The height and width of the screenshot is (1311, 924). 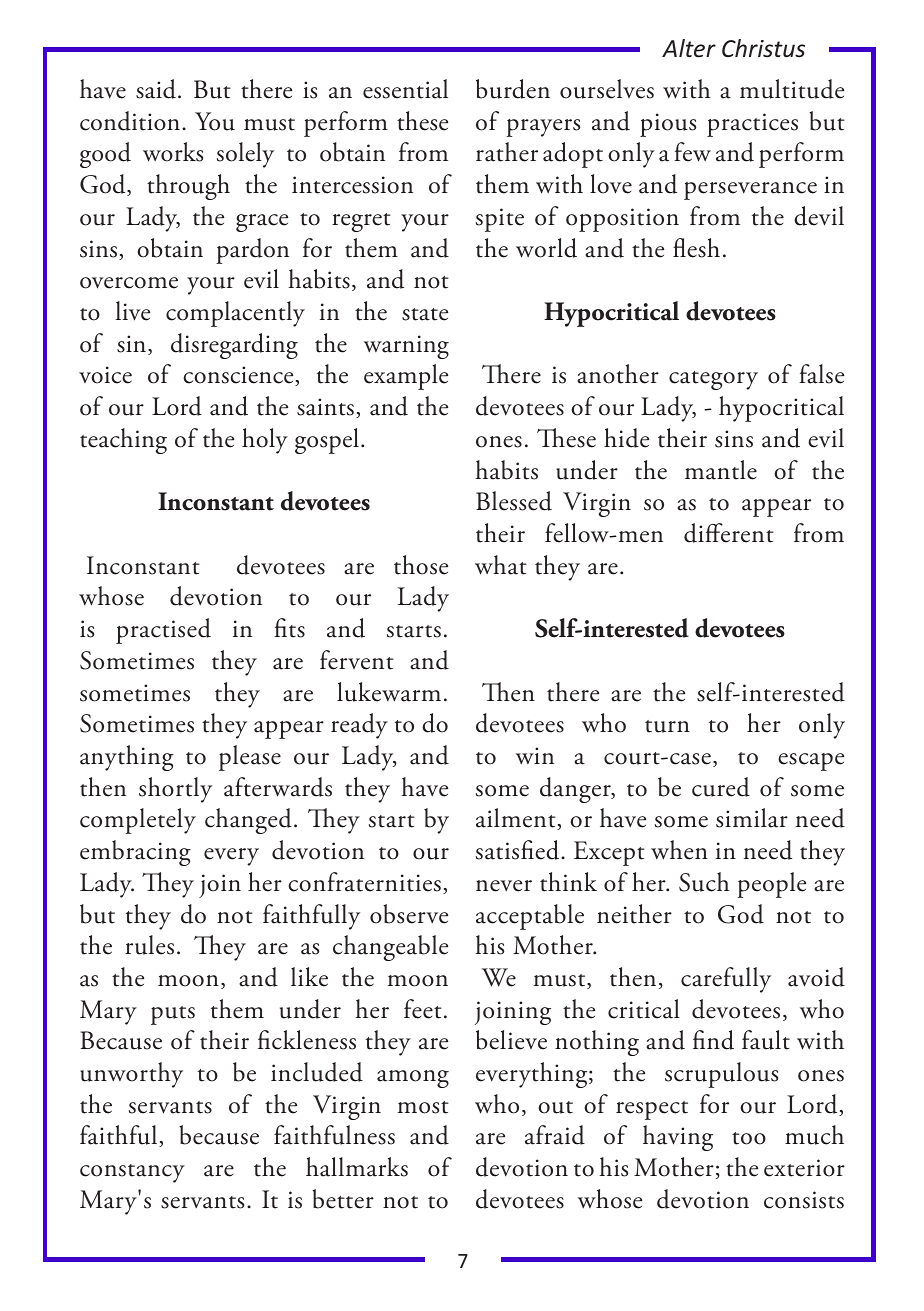 What do you see at coordinates (749, 1138) in the screenshot?
I see `too` at bounding box center [749, 1138].
